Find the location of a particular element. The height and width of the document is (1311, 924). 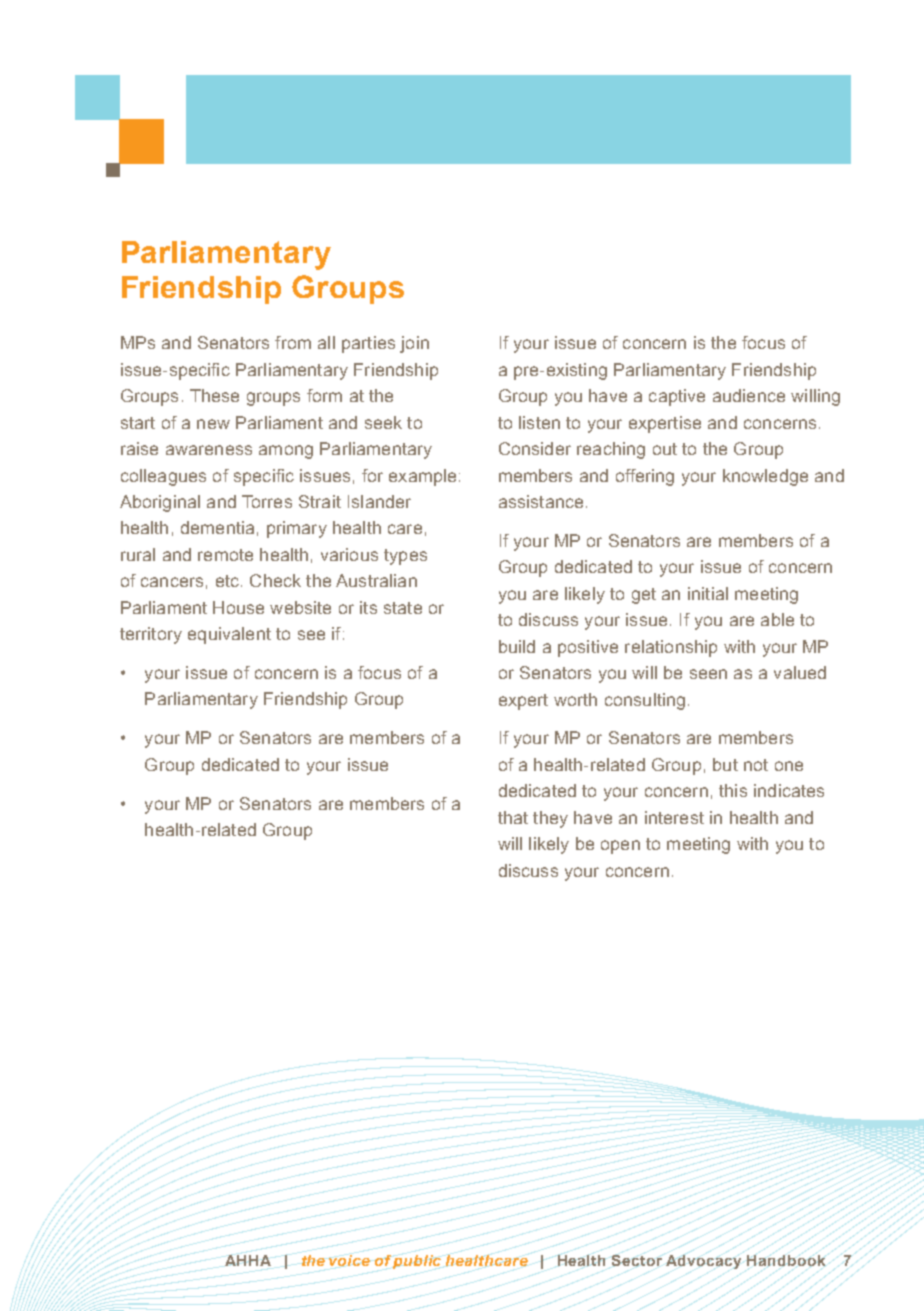

equivalent is located at coordinates (229, 635).
